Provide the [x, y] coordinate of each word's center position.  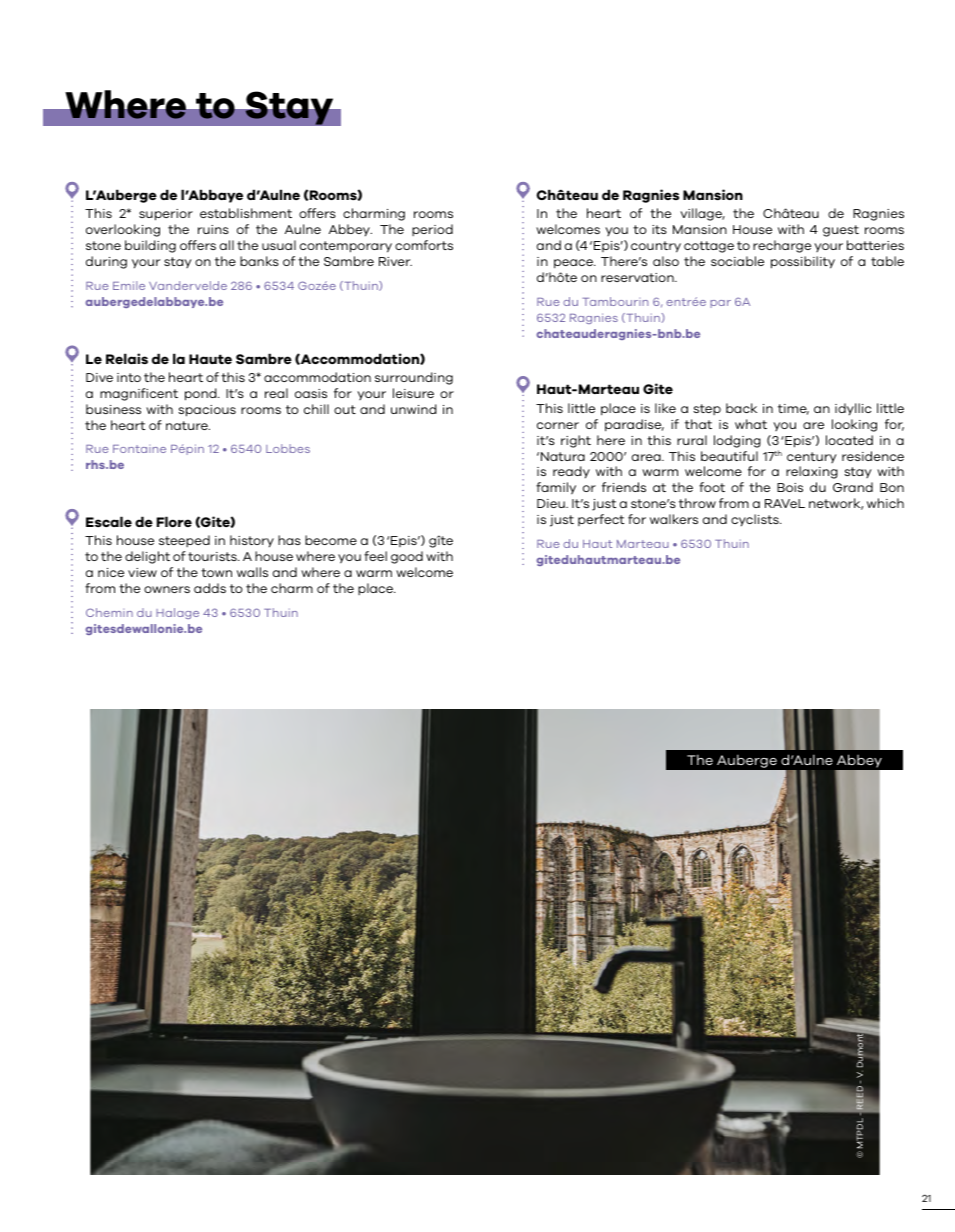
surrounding [414, 378]
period [432, 230]
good [407, 557]
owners [167, 589]
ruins [213, 229]
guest [841, 231]
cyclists [756, 520]
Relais [127, 358]
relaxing [812, 472]
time [793, 409]
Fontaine [139, 449]
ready [571, 472]
